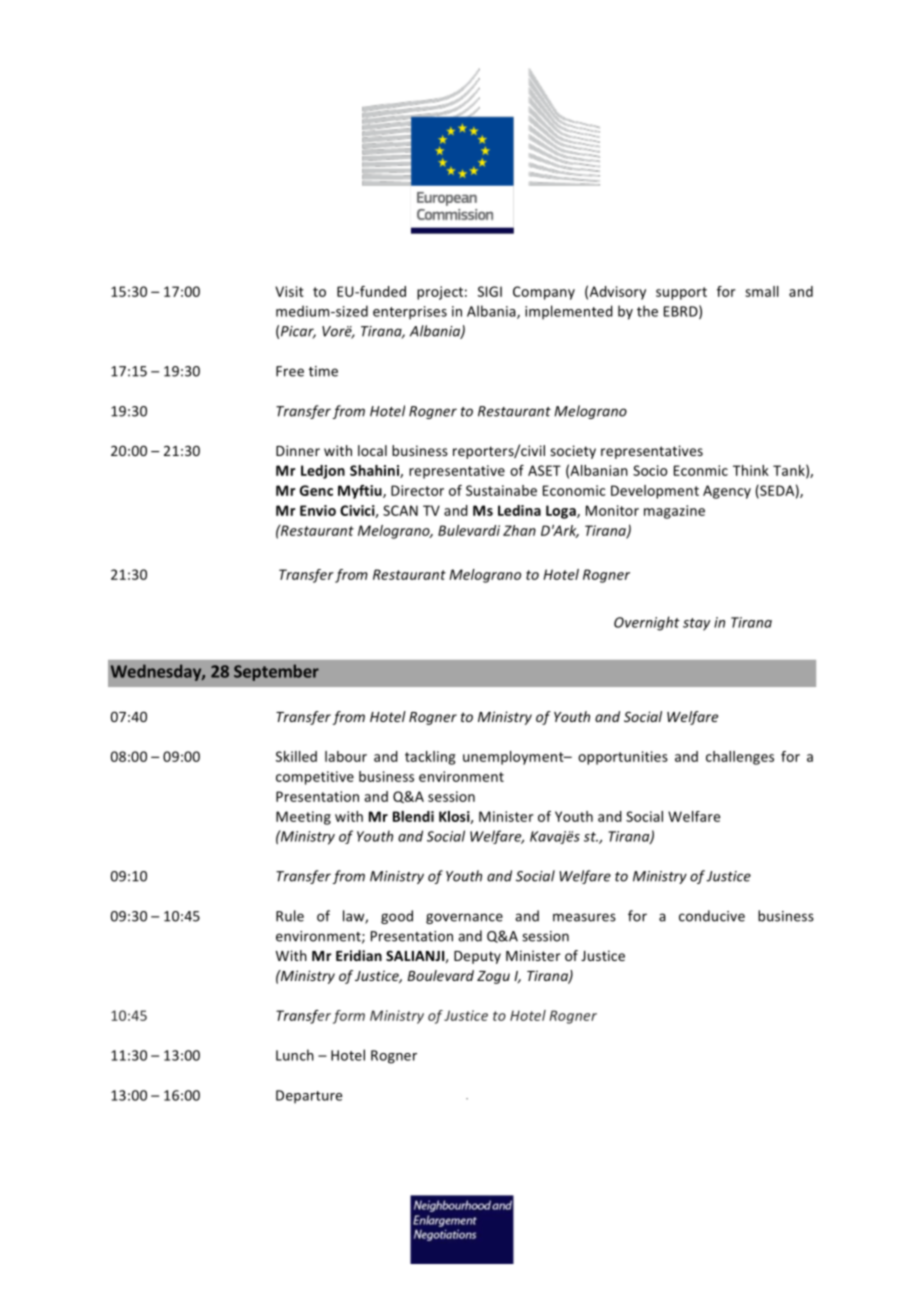 This screenshot has width=924, height=1308. I want to click on conducive, so click(712, 916).
